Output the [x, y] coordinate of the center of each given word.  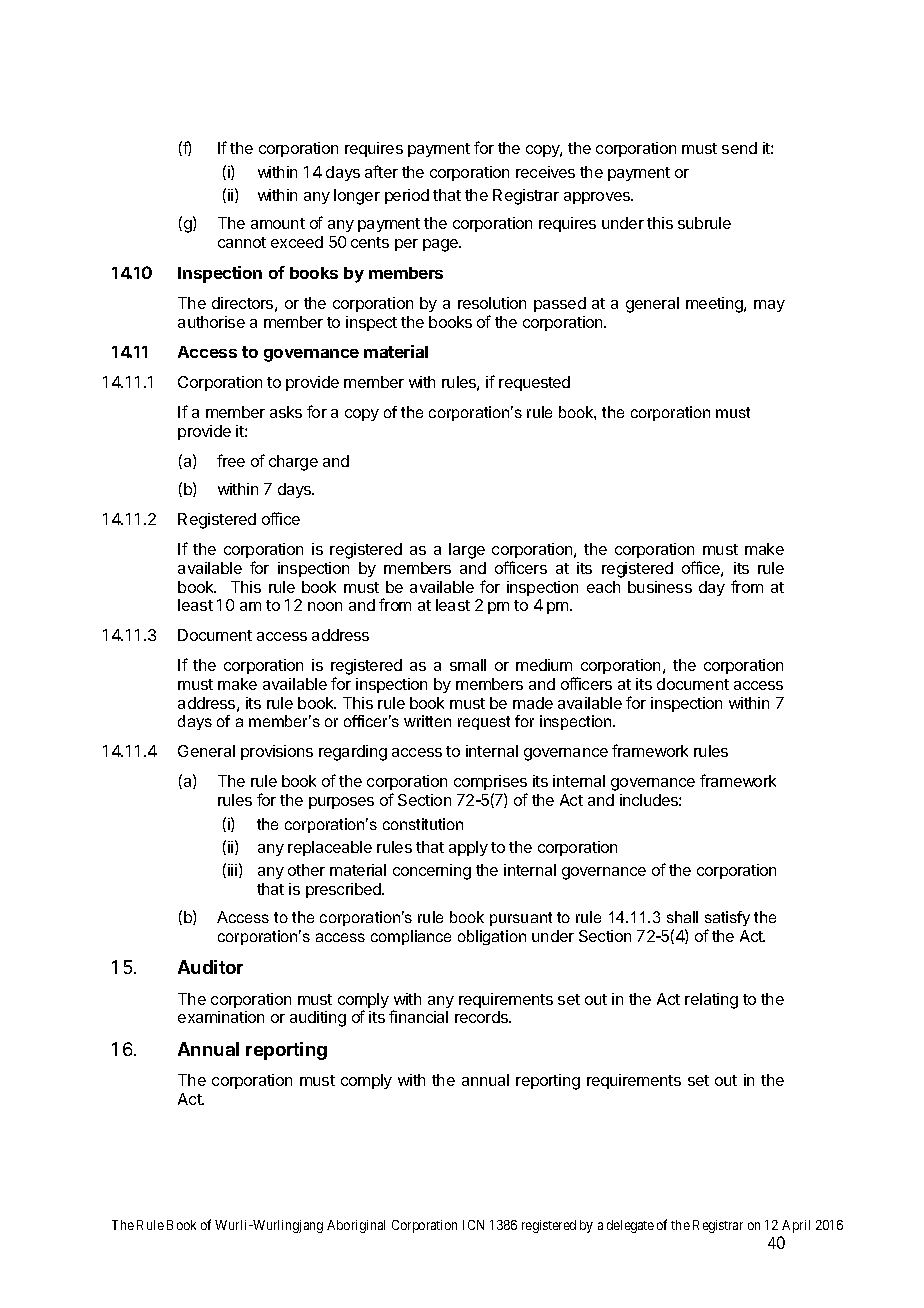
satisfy [727, 920]
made [533, 703]
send [739, 148]
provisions [277, 752]
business [660, 587]
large [467, 551]
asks [286, 412]
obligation [492, 937]
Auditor [210, 967]
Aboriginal [356, 1226]
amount [278, 223]
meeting [715, 305]
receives [545, 172]
